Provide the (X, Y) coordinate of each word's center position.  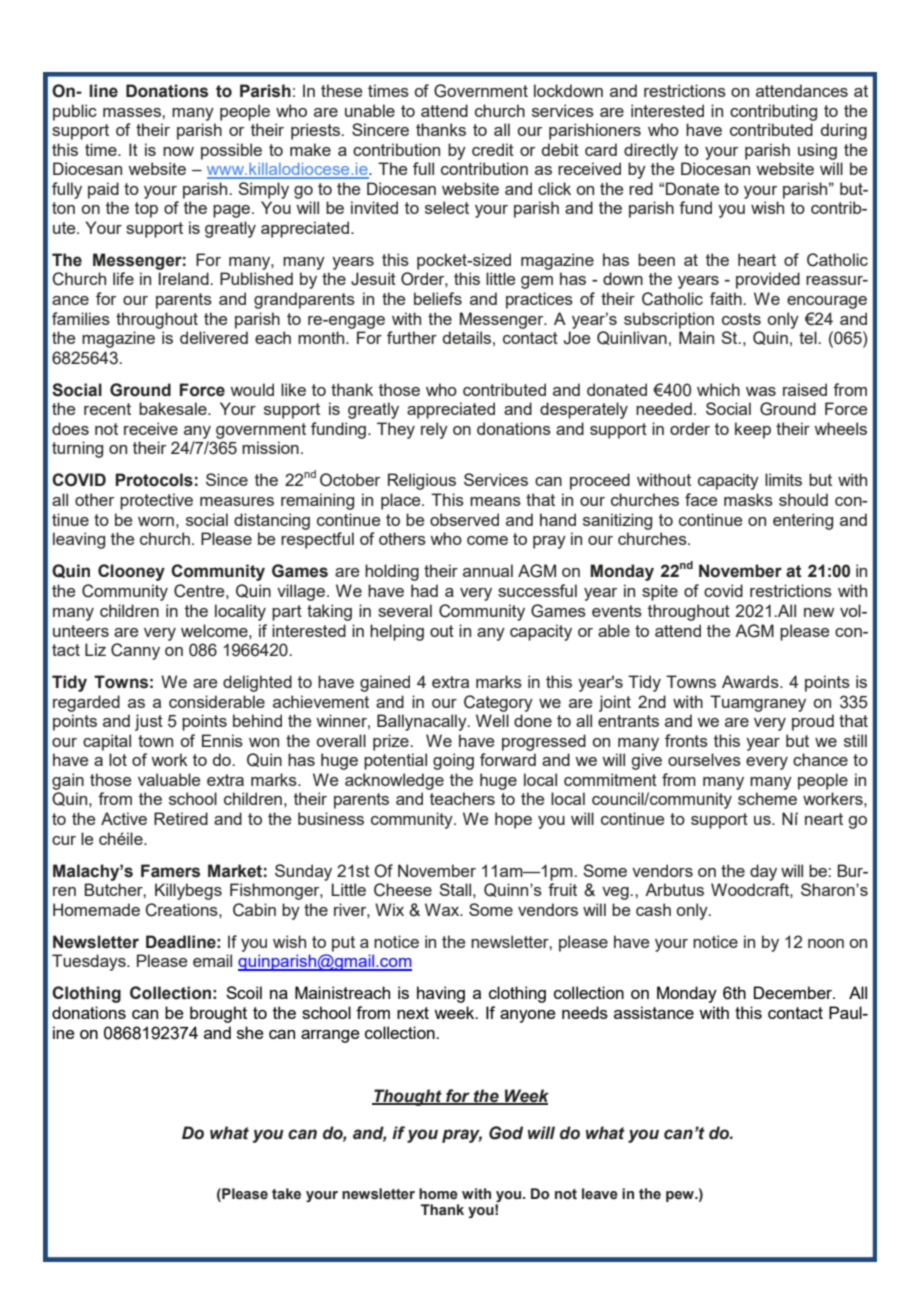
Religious (422, 481)
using (817, 151)
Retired (181, 818)
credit (493, 149)
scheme (767, 798)
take (286, 1194)
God (506, 1133)
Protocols (154, 480)
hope (513, 820)
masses (133, 112)
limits (783, 479)
